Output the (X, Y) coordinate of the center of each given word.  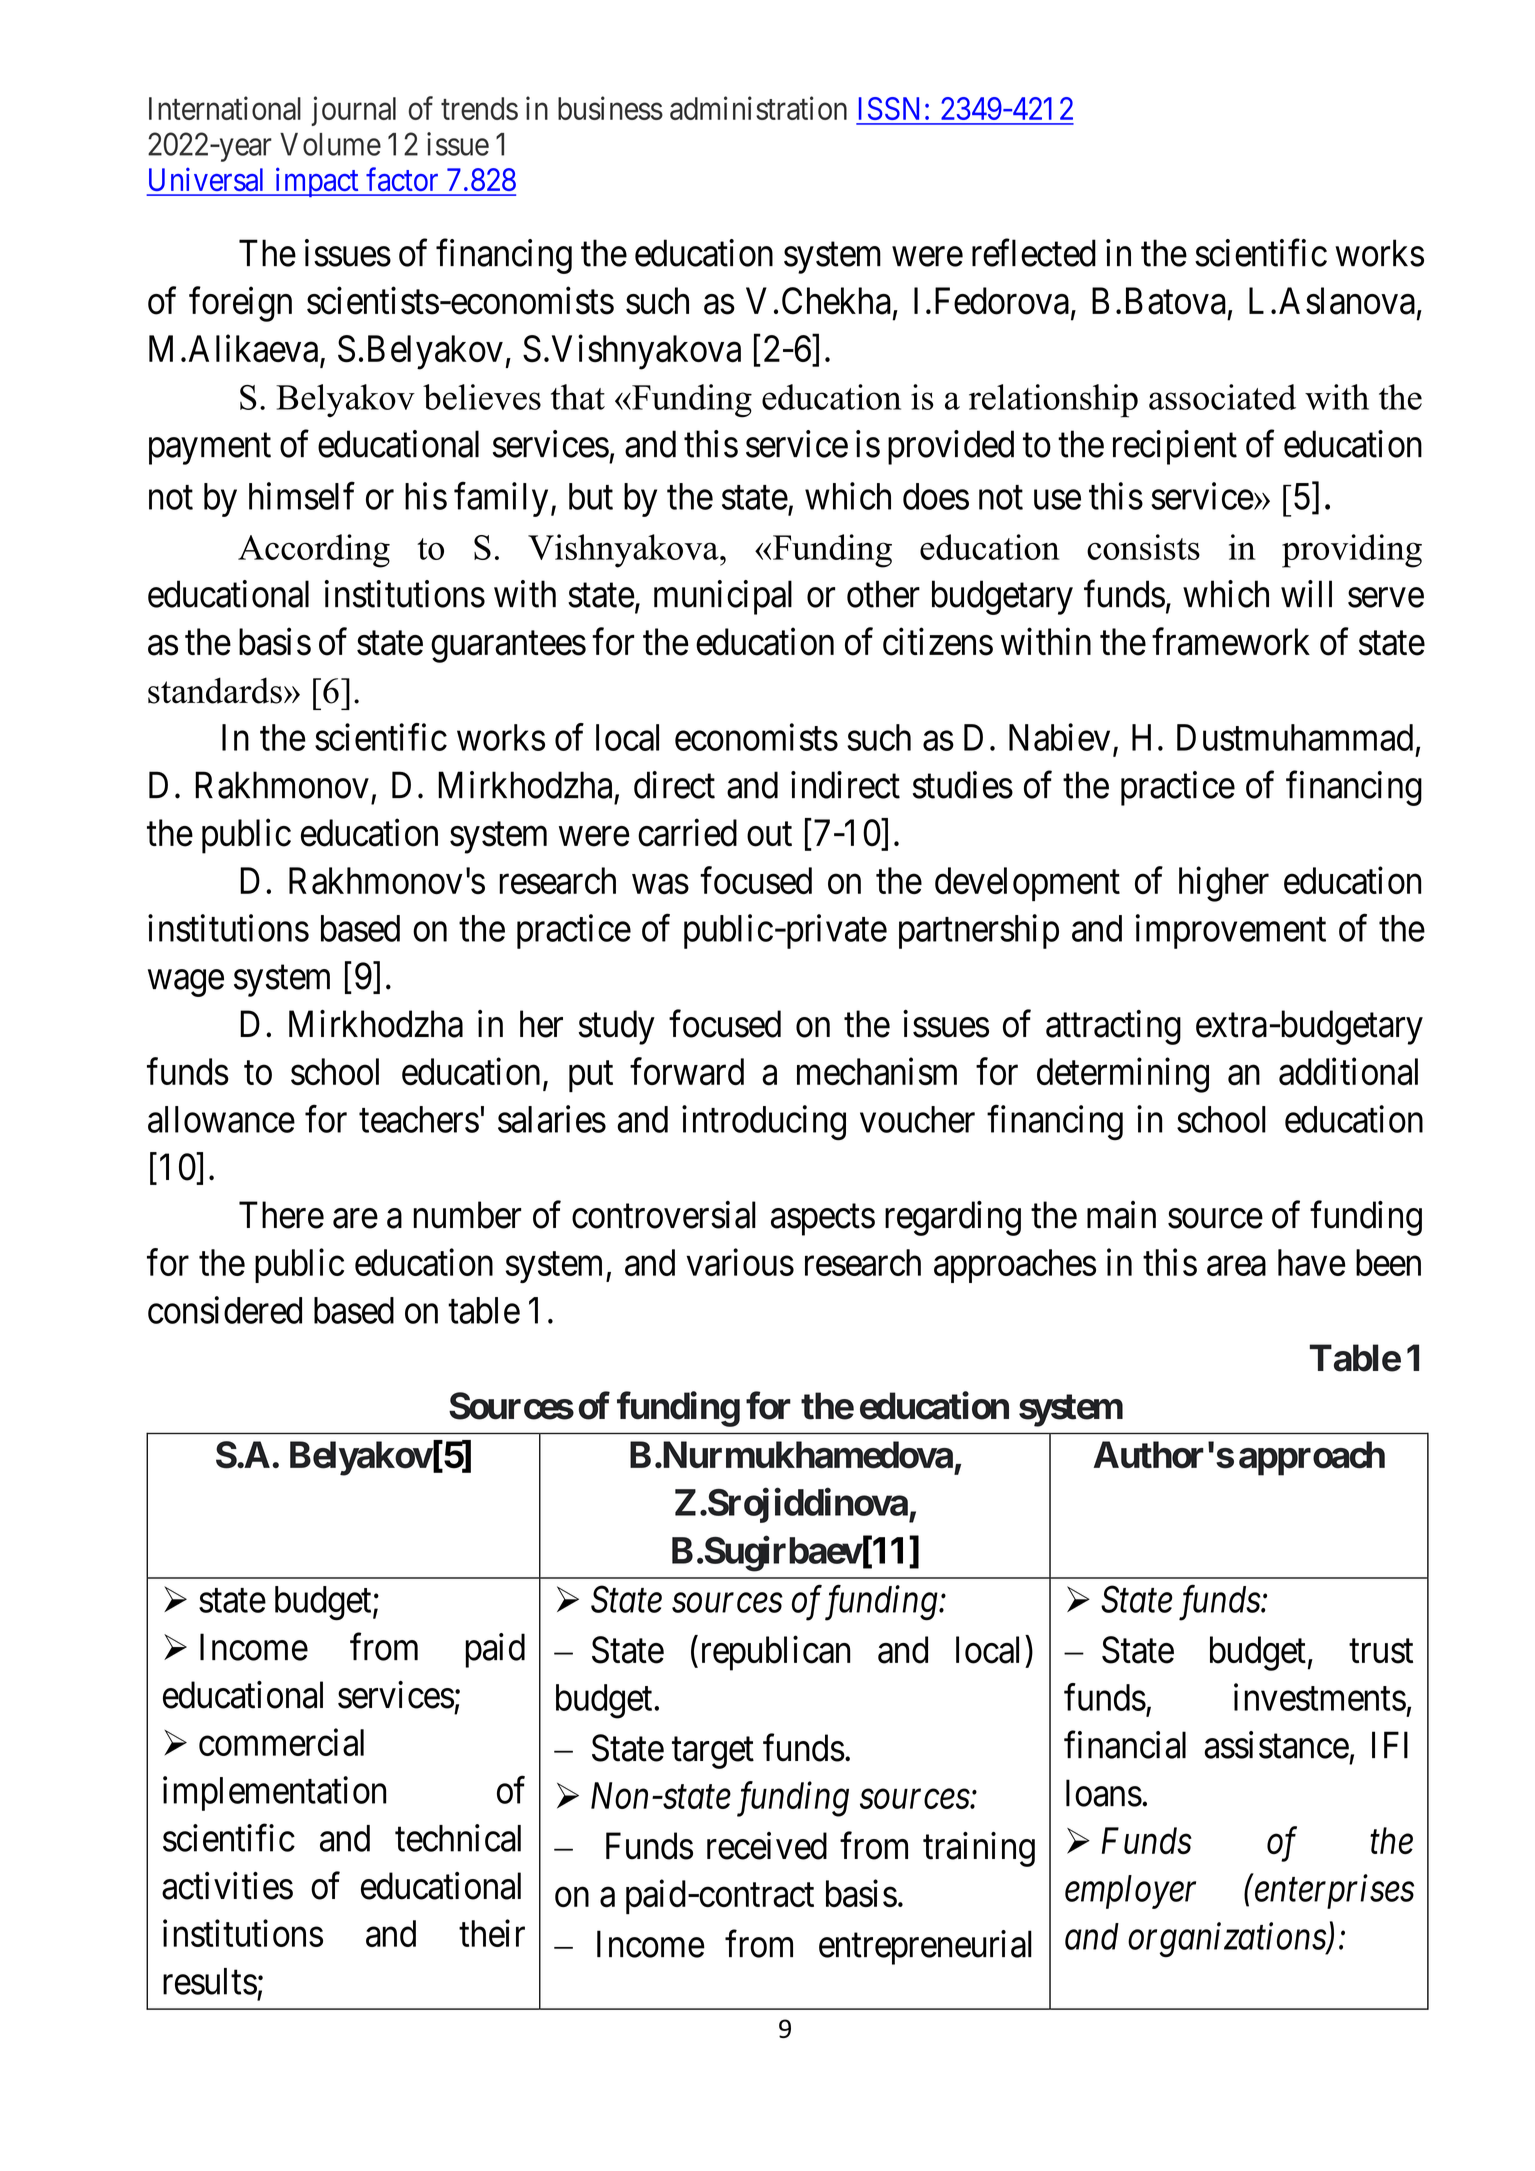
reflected (1034, 253)
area (1236, 1266)
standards (215, 690)
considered (225, 1310)
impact (316, 182)
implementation (274, 1793)
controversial (664, 1215)
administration (758, 108)
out (769, 834)
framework (1231, 642)
